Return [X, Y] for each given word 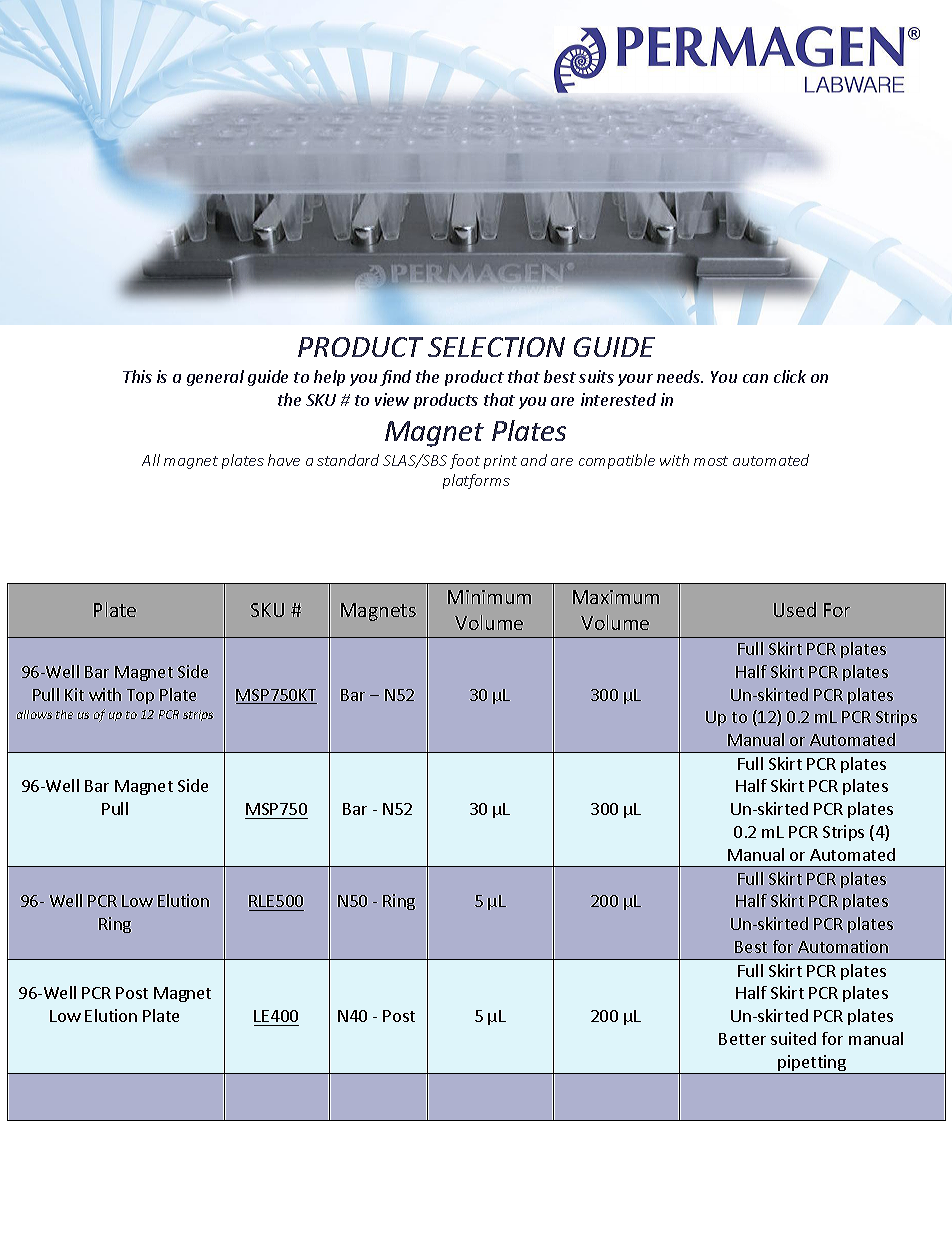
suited [793, 1038]
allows [34, 714]
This [137, 376]
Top [140, 696]
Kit [74, 694]
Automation [843, 946]
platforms [476, 481]
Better [742, 1039]
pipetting [812, 1064]
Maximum [616, 597]
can [755, 378]
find [395, 378]
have [284, 460]
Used [795, 609]
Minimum [489, 597]
